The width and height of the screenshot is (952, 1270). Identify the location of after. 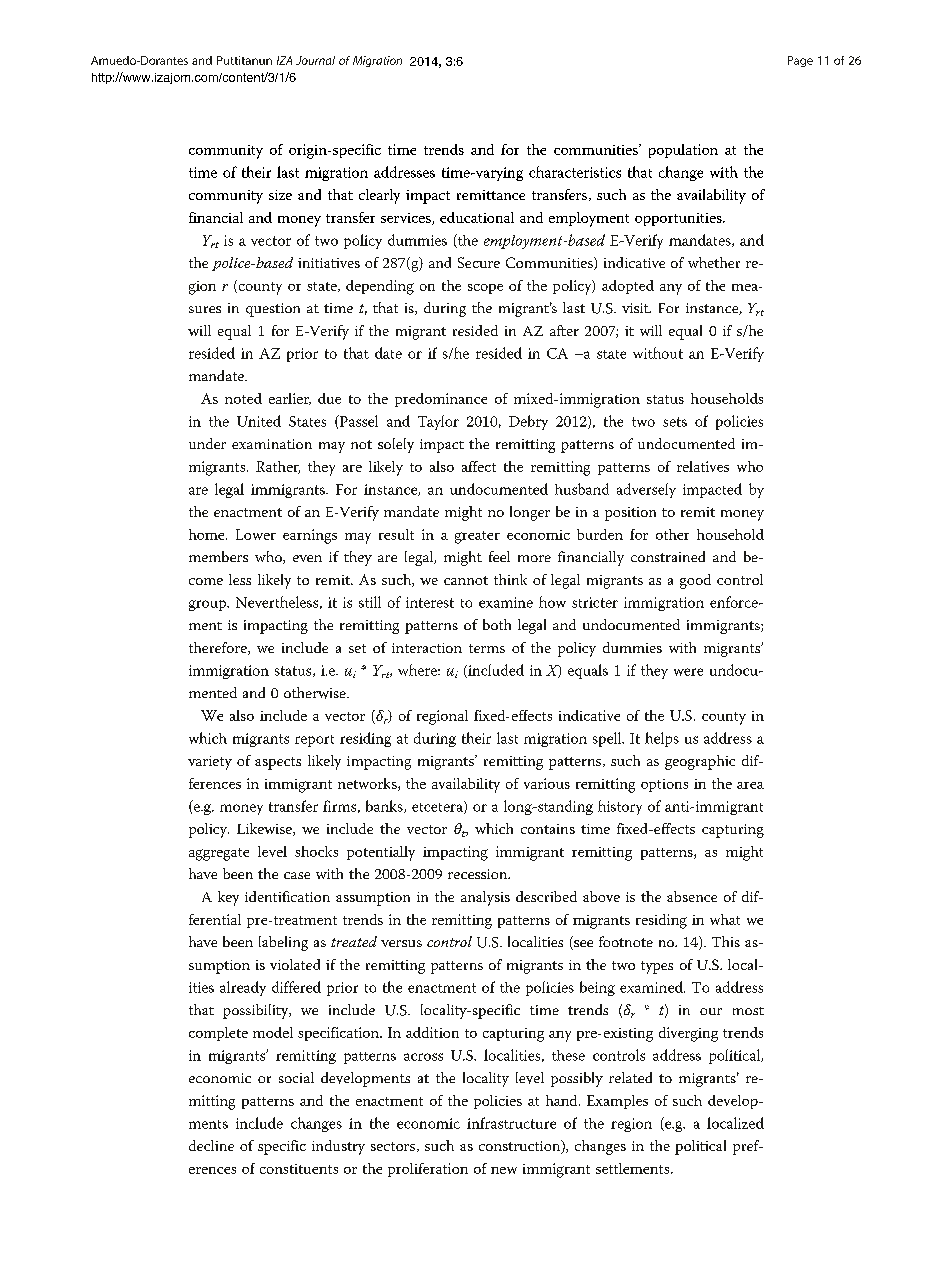
(564, 330).
